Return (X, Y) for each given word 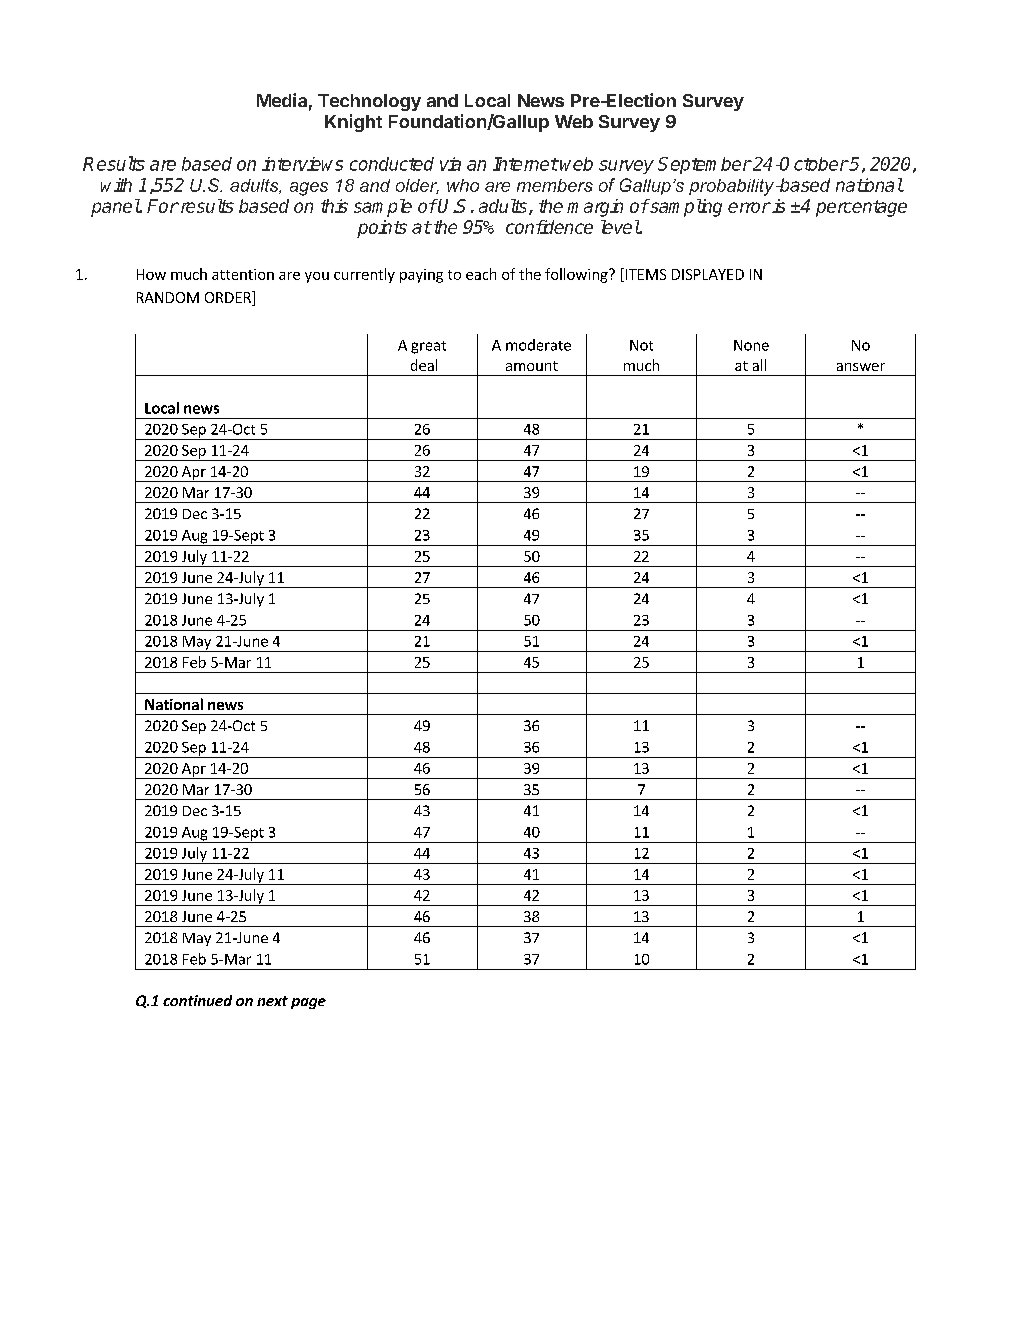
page (308, 1003)
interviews (302, 164)
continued (197, 1000)
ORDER (229, 298)
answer (861, 367)
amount (532, 366)
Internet (525, 164)
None (751, 345)
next (272, 1001)
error (749, 207)
